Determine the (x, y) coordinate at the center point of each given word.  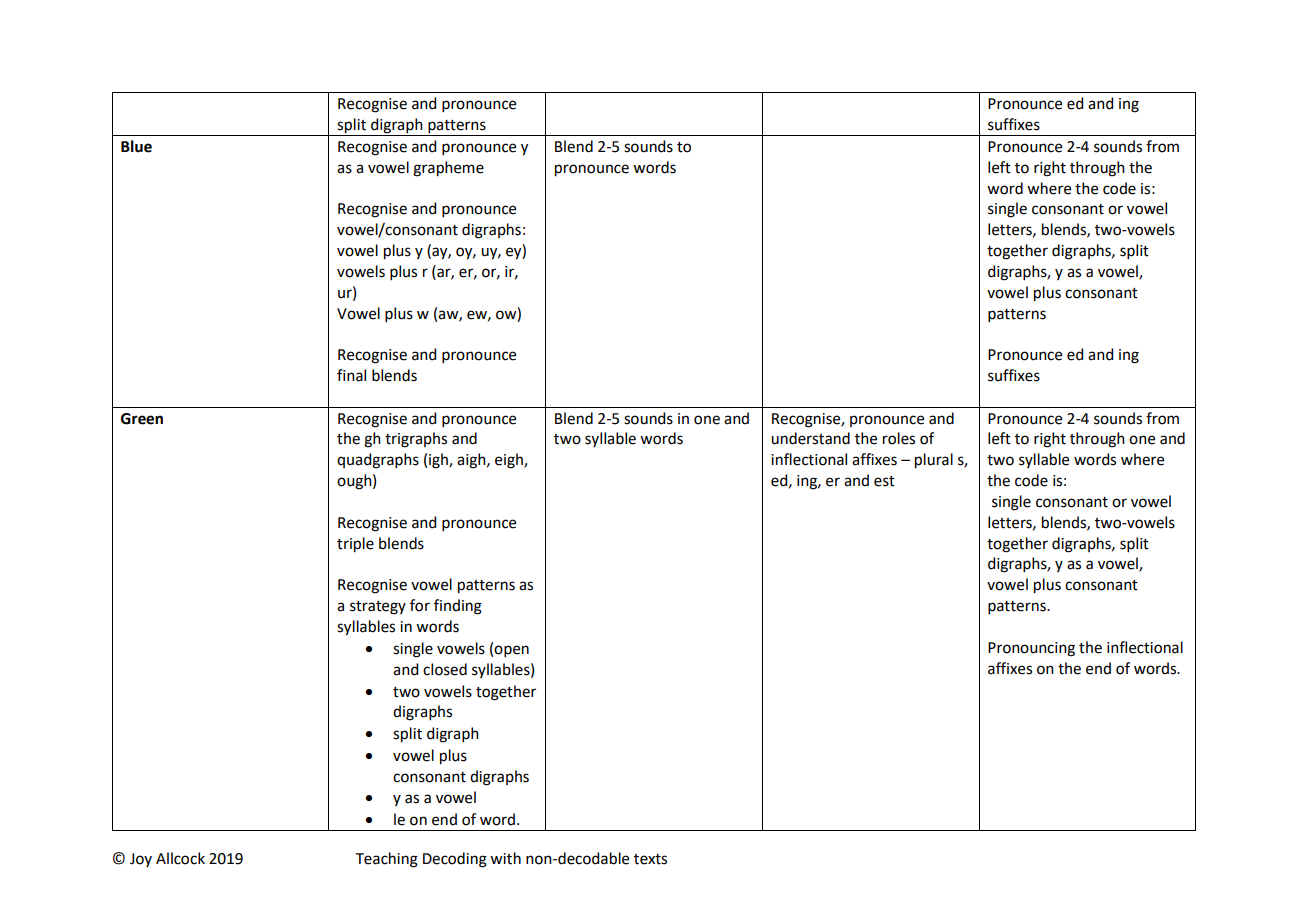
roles (899, 438)
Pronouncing (1031, 649)
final (351, 375)
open (511, 651)
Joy (141, 860)
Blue (136, 146)
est (884, 481)
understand (810, 438)
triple (355, 545)
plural (934, 461)
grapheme (448, 169)
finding (458, 607)
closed (445, 669)
